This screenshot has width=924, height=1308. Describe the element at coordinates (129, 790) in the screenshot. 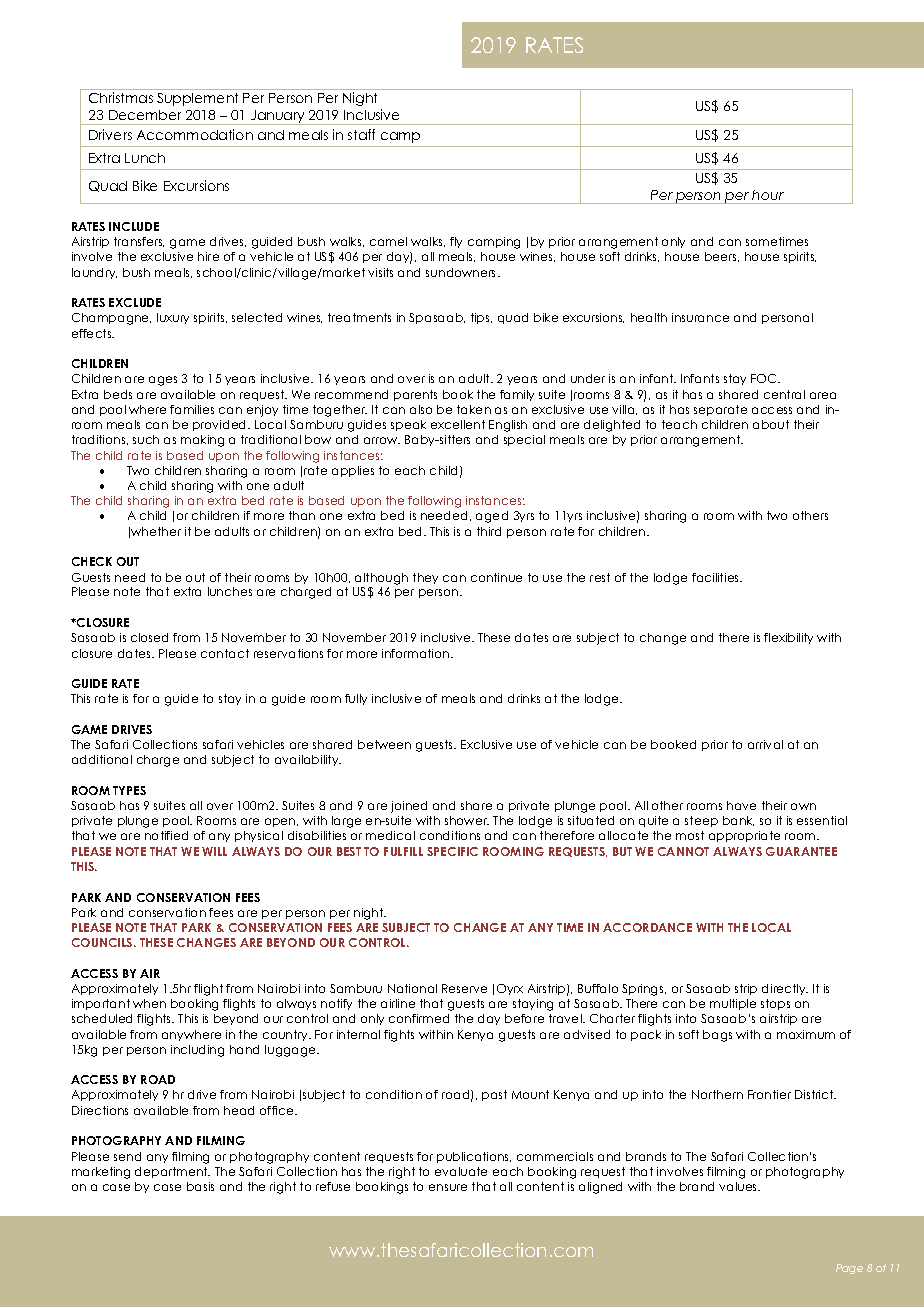

I see `TYPES` at that location.
